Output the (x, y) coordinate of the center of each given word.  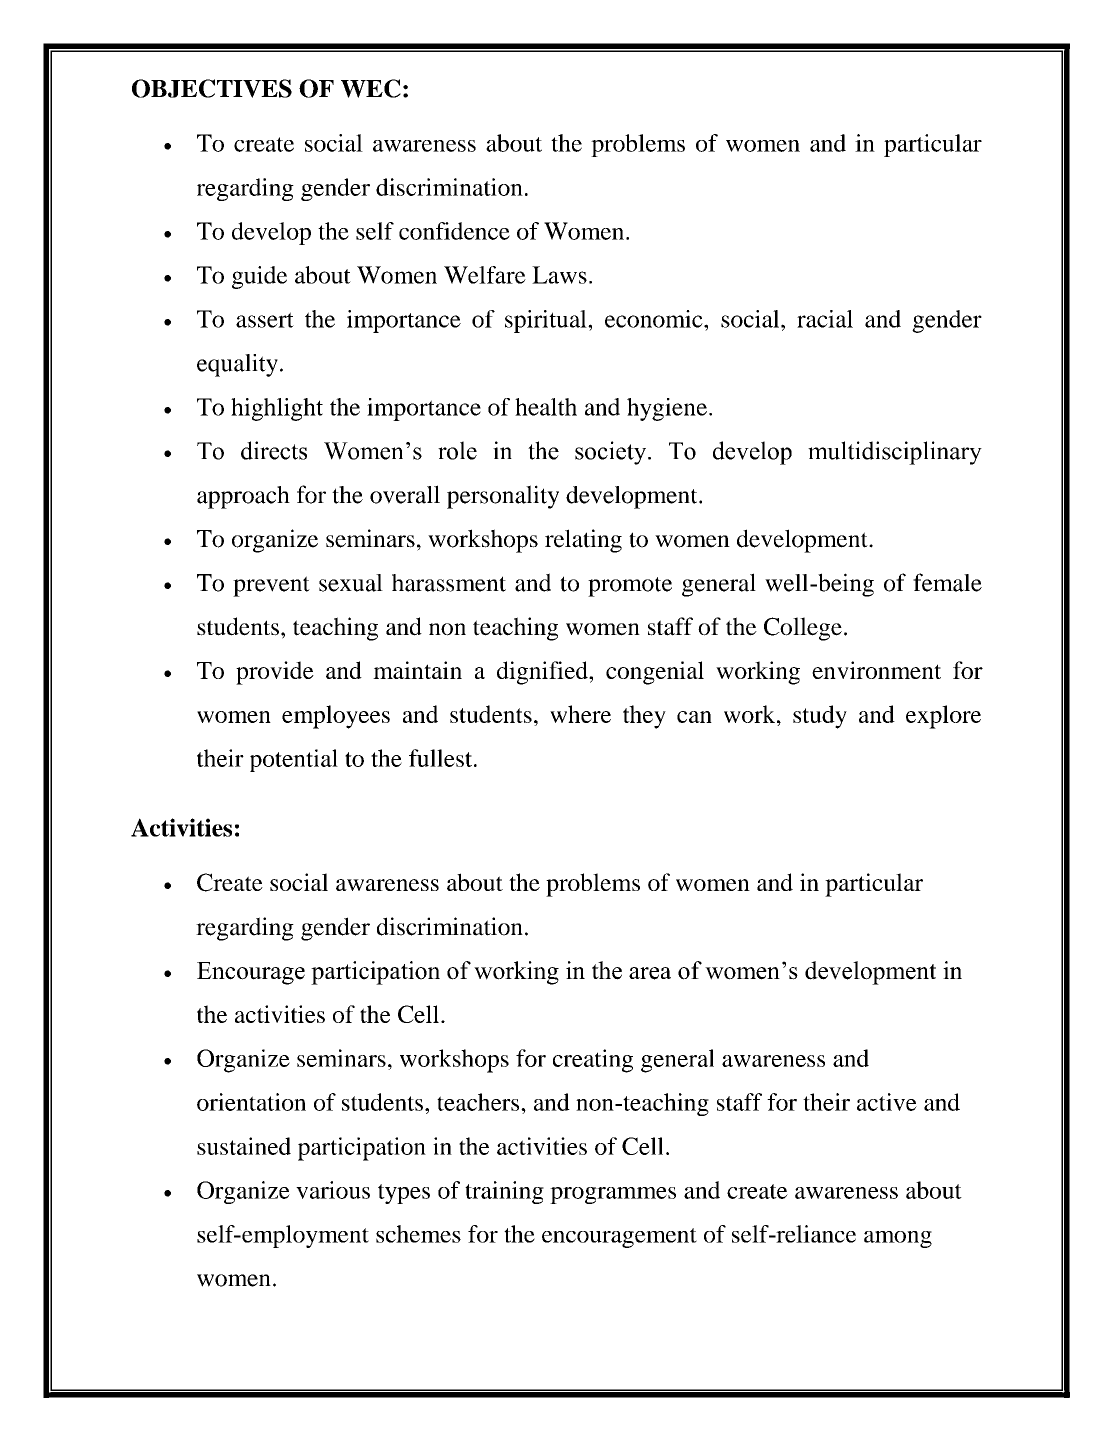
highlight (277, 409)
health (546, 407)
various (333, 1190)
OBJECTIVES (212, 88)
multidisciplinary (895, 453)
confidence (454, 231)
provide (275, 673)
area (650, 973)
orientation (251, 1102)
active (887, 1102)
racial (825, 319)
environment (876, 670)
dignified (543, 673)
